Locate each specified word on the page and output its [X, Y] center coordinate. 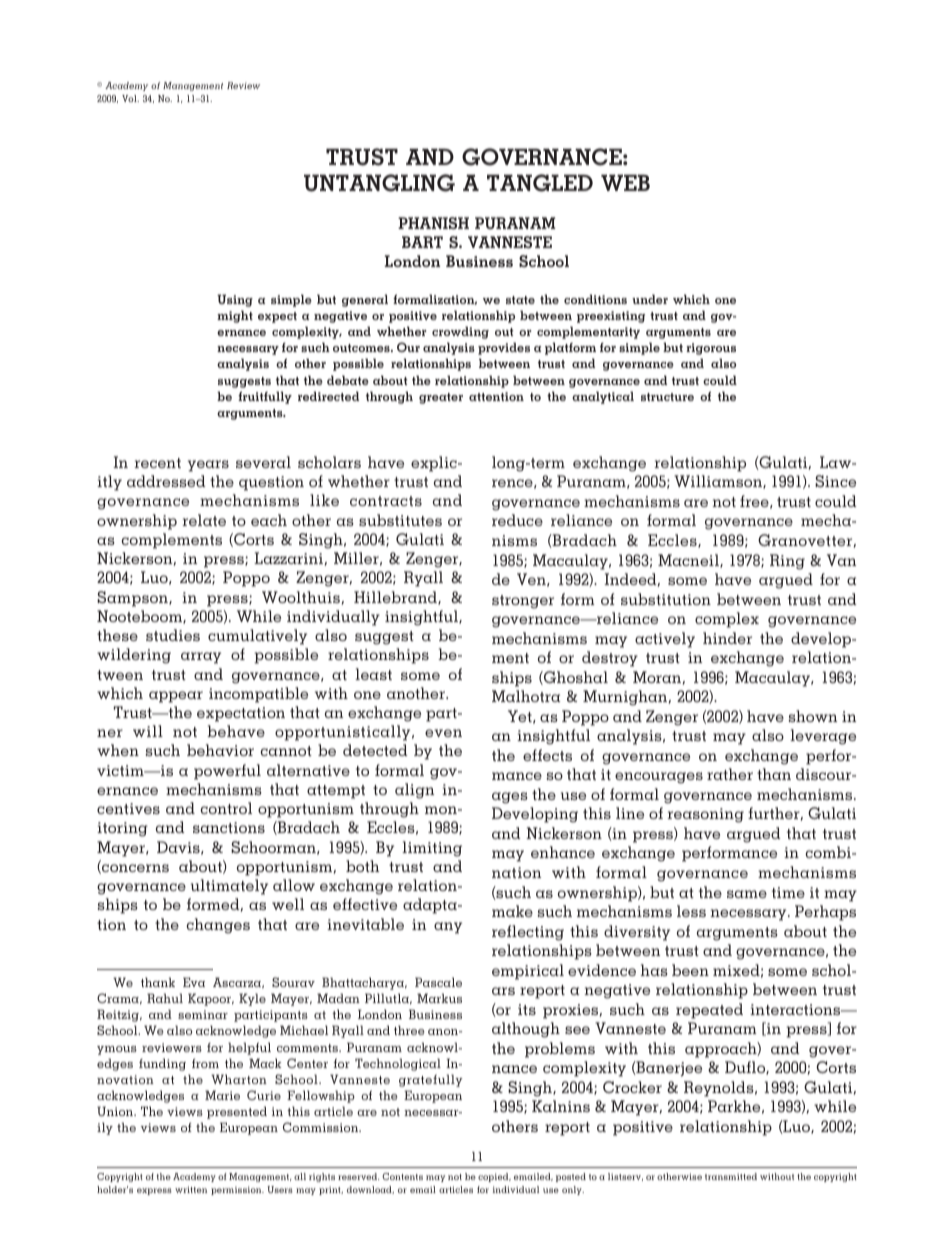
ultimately [229, 887]
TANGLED [540, 183]
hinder [727, 638]
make [512, 911]
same [747, 894]
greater [441, 398]
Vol [130, 98]
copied [494, 1177]
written [191, 1189]
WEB [625, 183]
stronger [523, 602]
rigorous [711, 349]
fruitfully [265, 397]
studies [173, 635]
